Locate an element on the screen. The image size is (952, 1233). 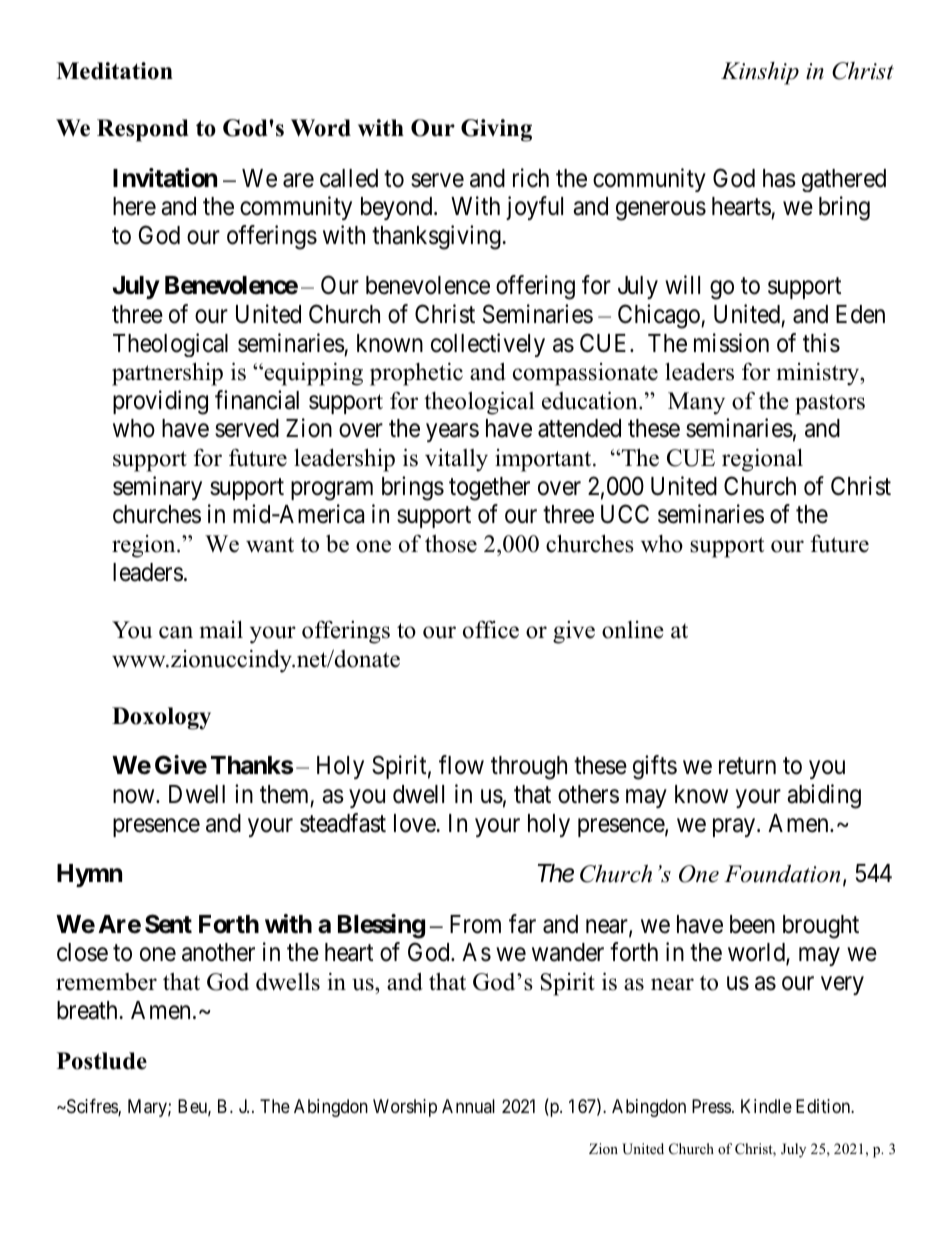
Annual is located at coordinates (468, 1106).
